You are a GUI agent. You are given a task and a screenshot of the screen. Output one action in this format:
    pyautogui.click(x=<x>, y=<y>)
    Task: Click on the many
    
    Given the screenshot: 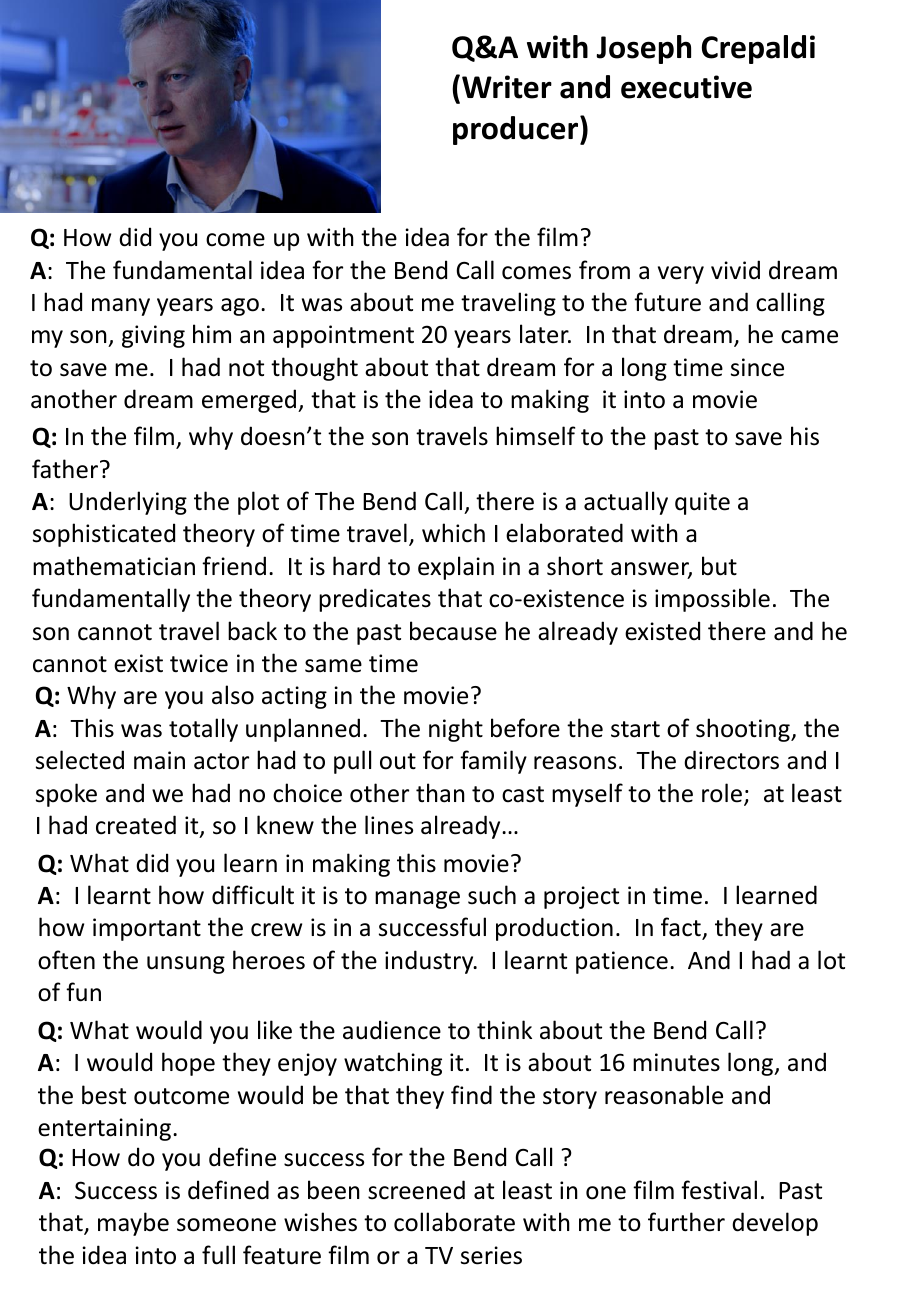 What is the action you would take?
    pyautogui.click(x=121, y=307)
